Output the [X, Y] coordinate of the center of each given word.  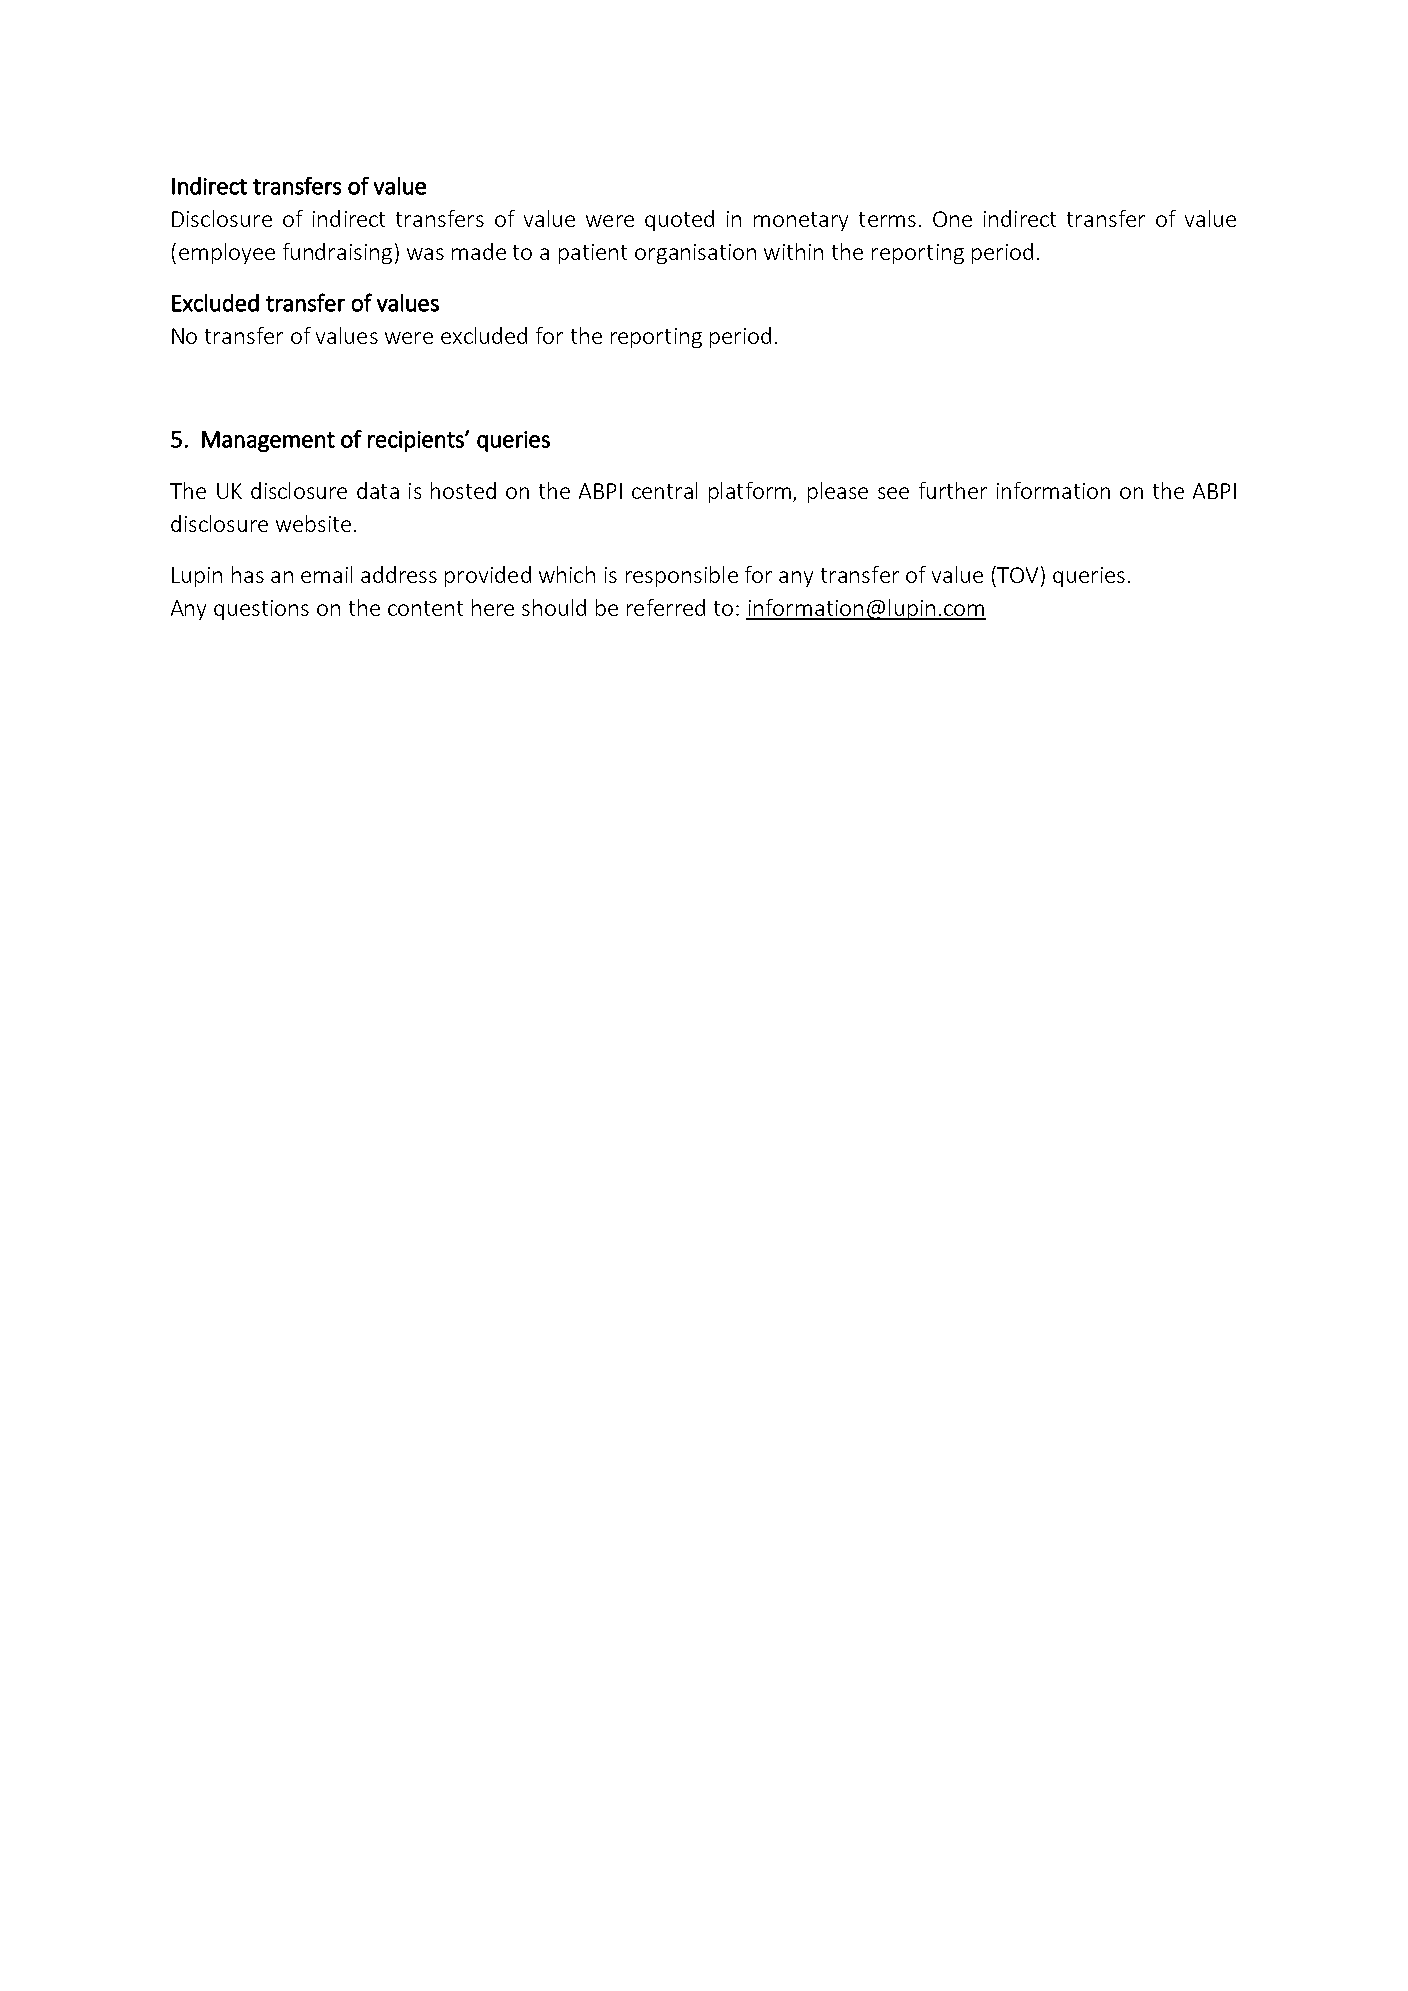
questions [261, 610]
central [664, 490]
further [953, 490]
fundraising [337, 253]
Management [268, 441]
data [378, 490]
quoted [679, 220]
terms [887, 219]
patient [593, 254]
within [793, 251]
